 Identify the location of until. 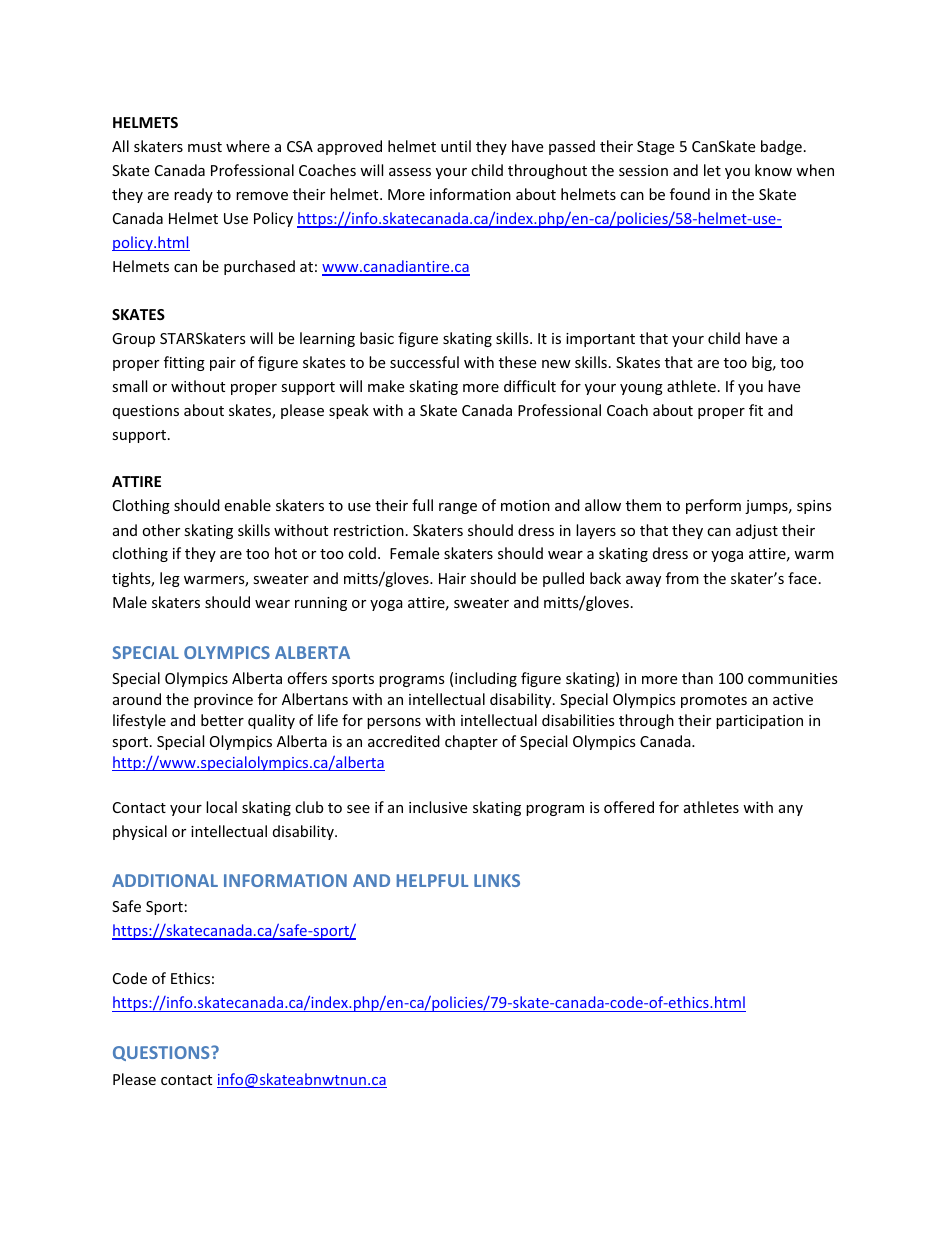
(456, 146).
